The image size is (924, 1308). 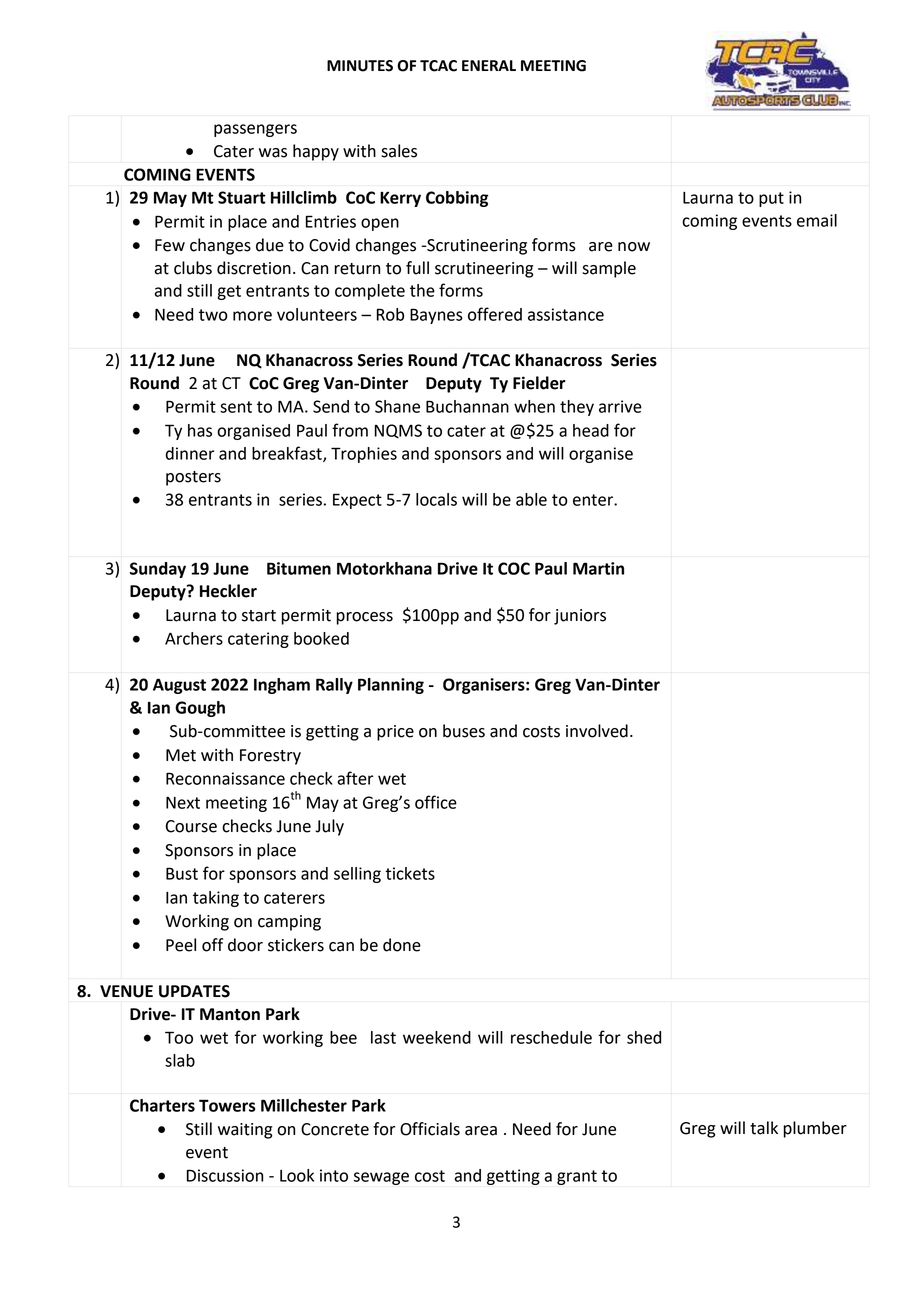 I want to click on passengers, so click(x=255, y=130).
